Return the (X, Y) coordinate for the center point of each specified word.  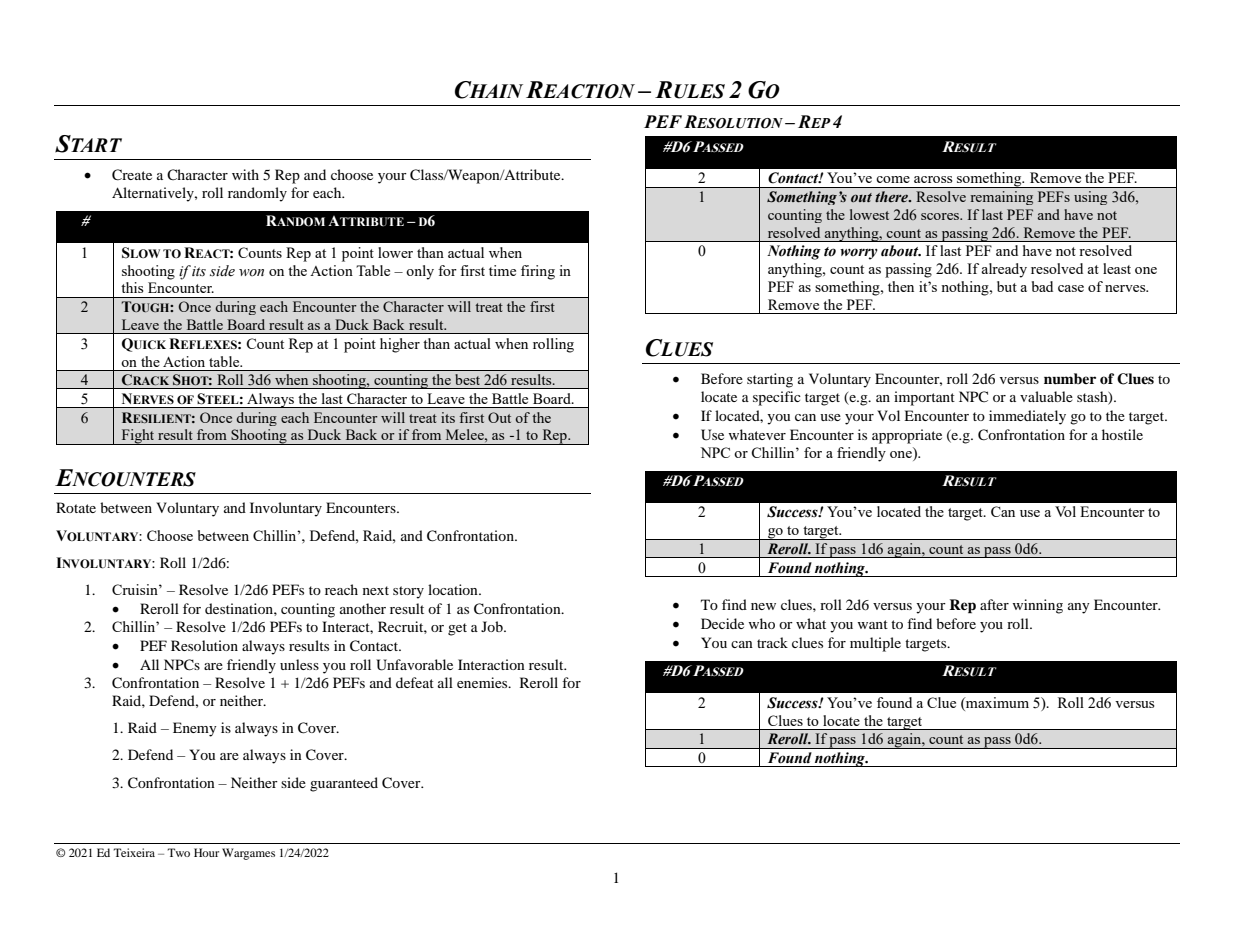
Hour (206, 852)
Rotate (76, 507)
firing (538, 272)
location (454, 589)
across (933, 179)
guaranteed (344, 784)
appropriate (907, 436)
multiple (875, 644)
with (245, 174)
